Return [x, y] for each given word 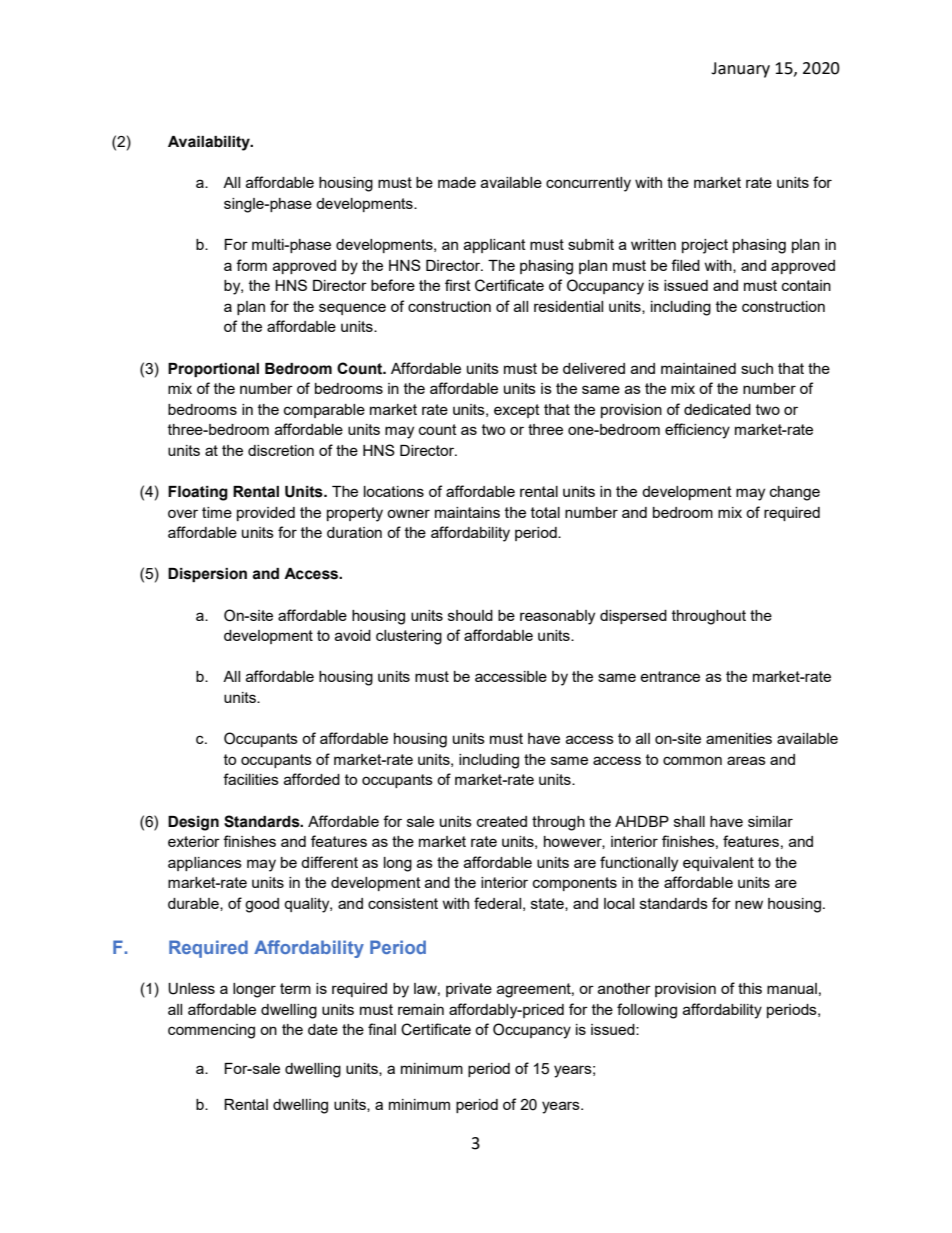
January [740, 70]
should [470, 615]
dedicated [717, 409]
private [469, 990]
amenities [739, 738]
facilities [251, 779]
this [750, 988]
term [295, 988]
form [251, 265]
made [457, 182]
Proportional [213, 370]
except [517, 411]
